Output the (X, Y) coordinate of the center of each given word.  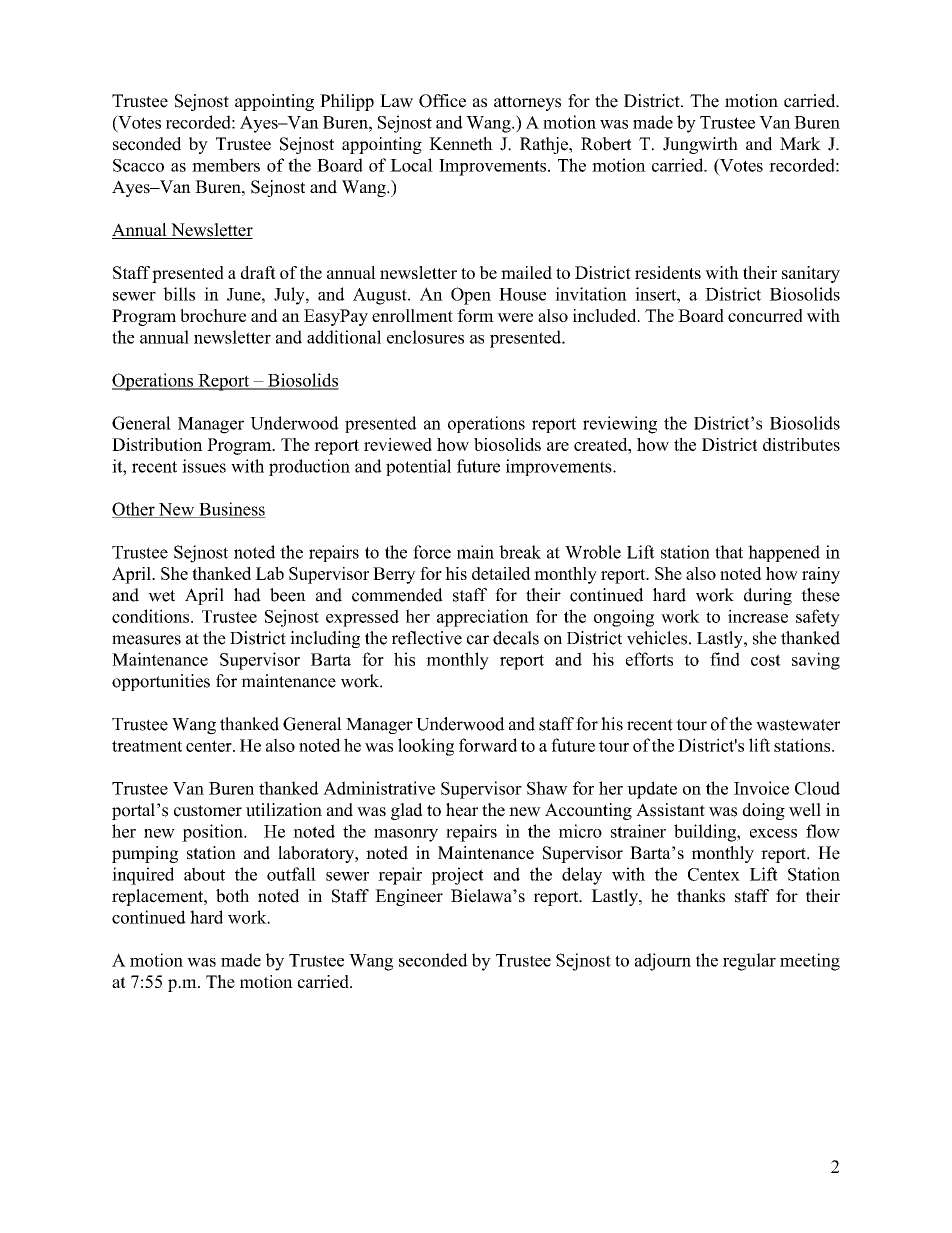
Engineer (409, 897)
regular (749, 962)
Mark (800, 143)
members (226, 165)
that (729, 552)
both (232, 896)
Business (231, 510)
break (520, 552)
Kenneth (461, 144)
